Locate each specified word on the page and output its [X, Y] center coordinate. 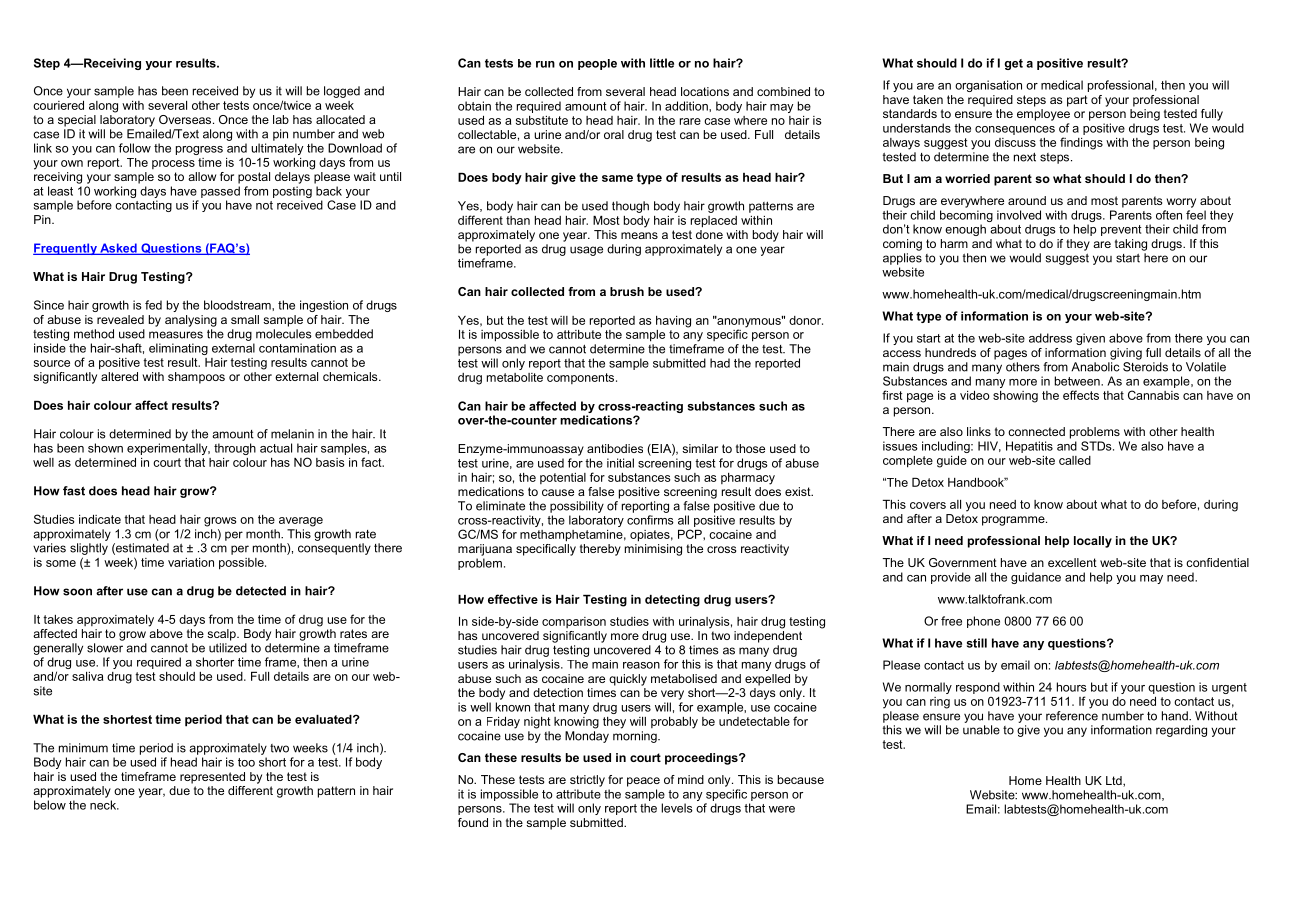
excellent [1072, 562]
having [673, 322]
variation [191, 562]
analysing [191, 321]
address [1050, 338]
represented [212, 778]
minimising [653, 550]
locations [705, 91]
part [1077, 101]
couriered [58, 105]
